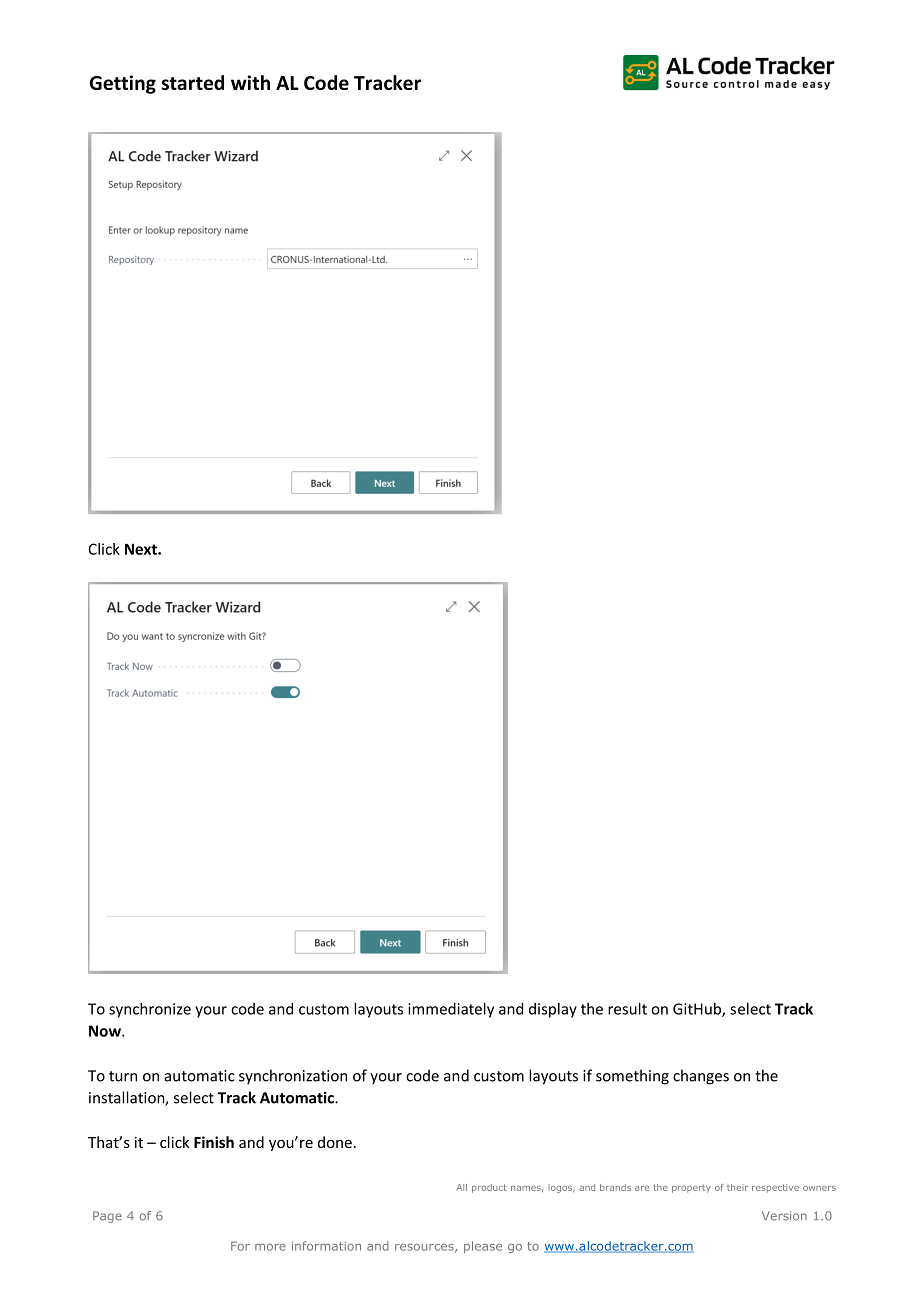 This screenshot has width=924, height=1308. Describe the element at coordinates (451, 1010) in the screenshot. I see `immediately` at that location.
